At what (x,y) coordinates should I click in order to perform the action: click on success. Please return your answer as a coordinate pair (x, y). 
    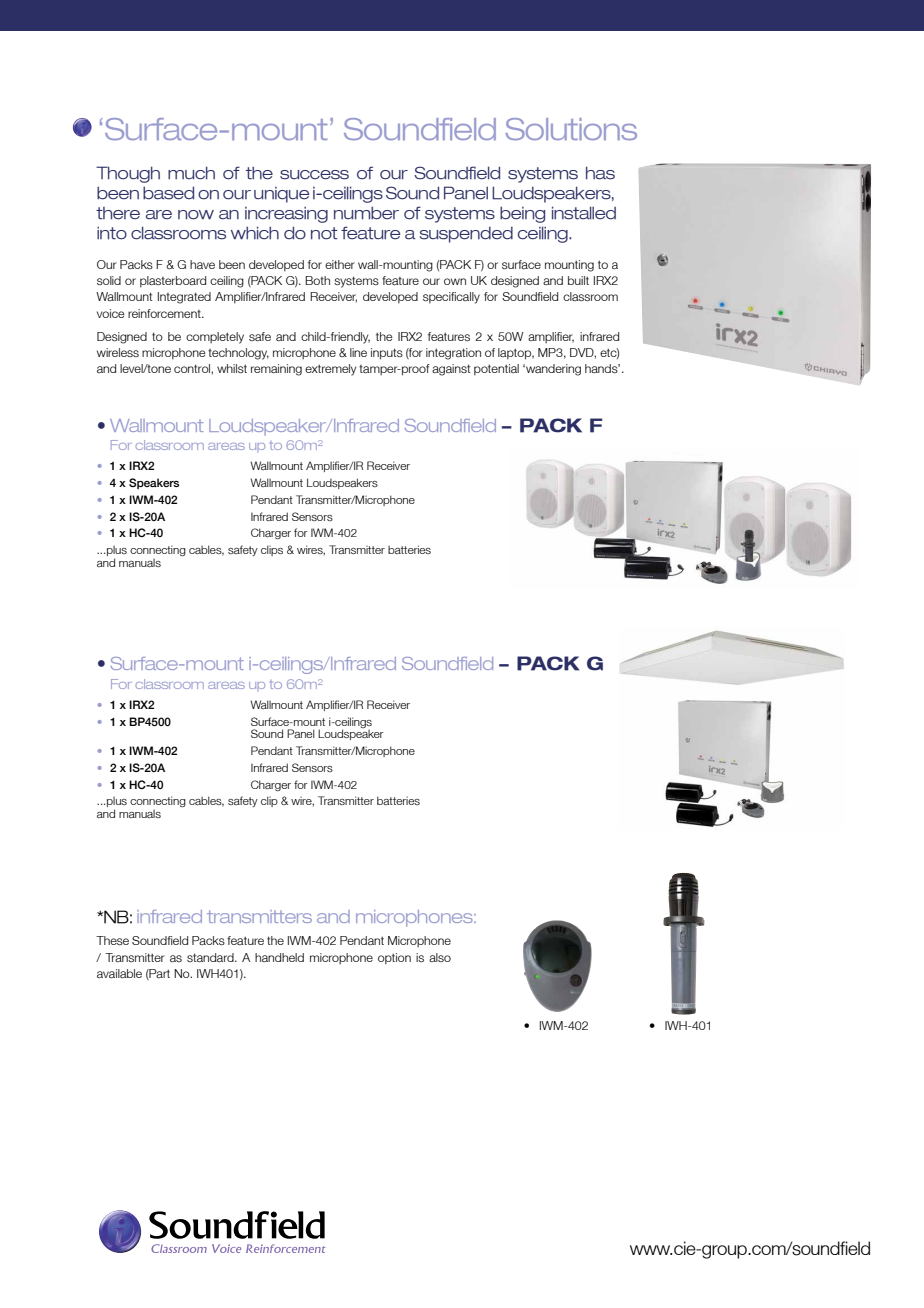
    Looking at the image, I should click on (314, 175).
